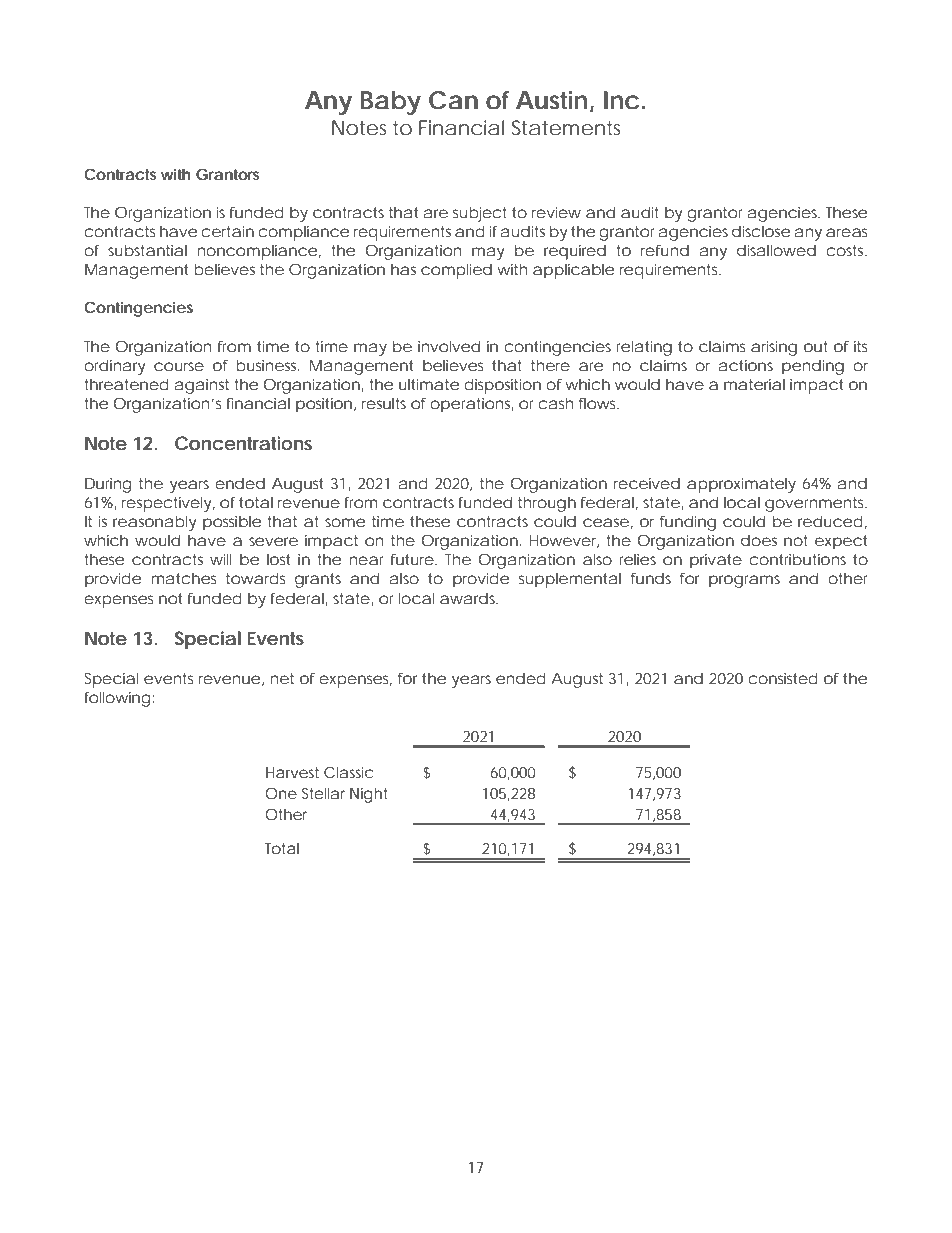 The height and width of the image is (1233, 952). I want to click on respectively, so click(167, 504).
